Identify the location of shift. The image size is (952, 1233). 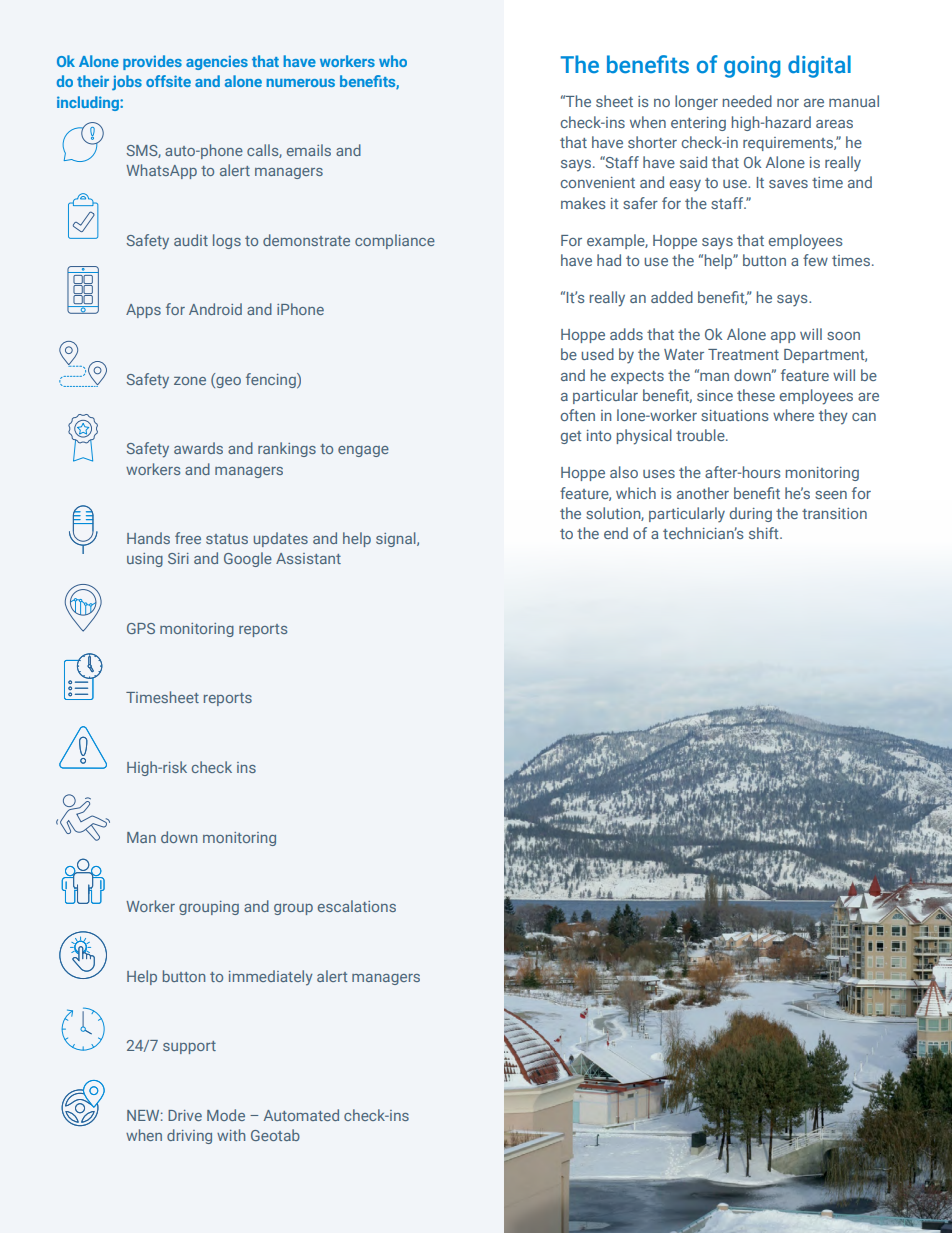
(765, 533).
